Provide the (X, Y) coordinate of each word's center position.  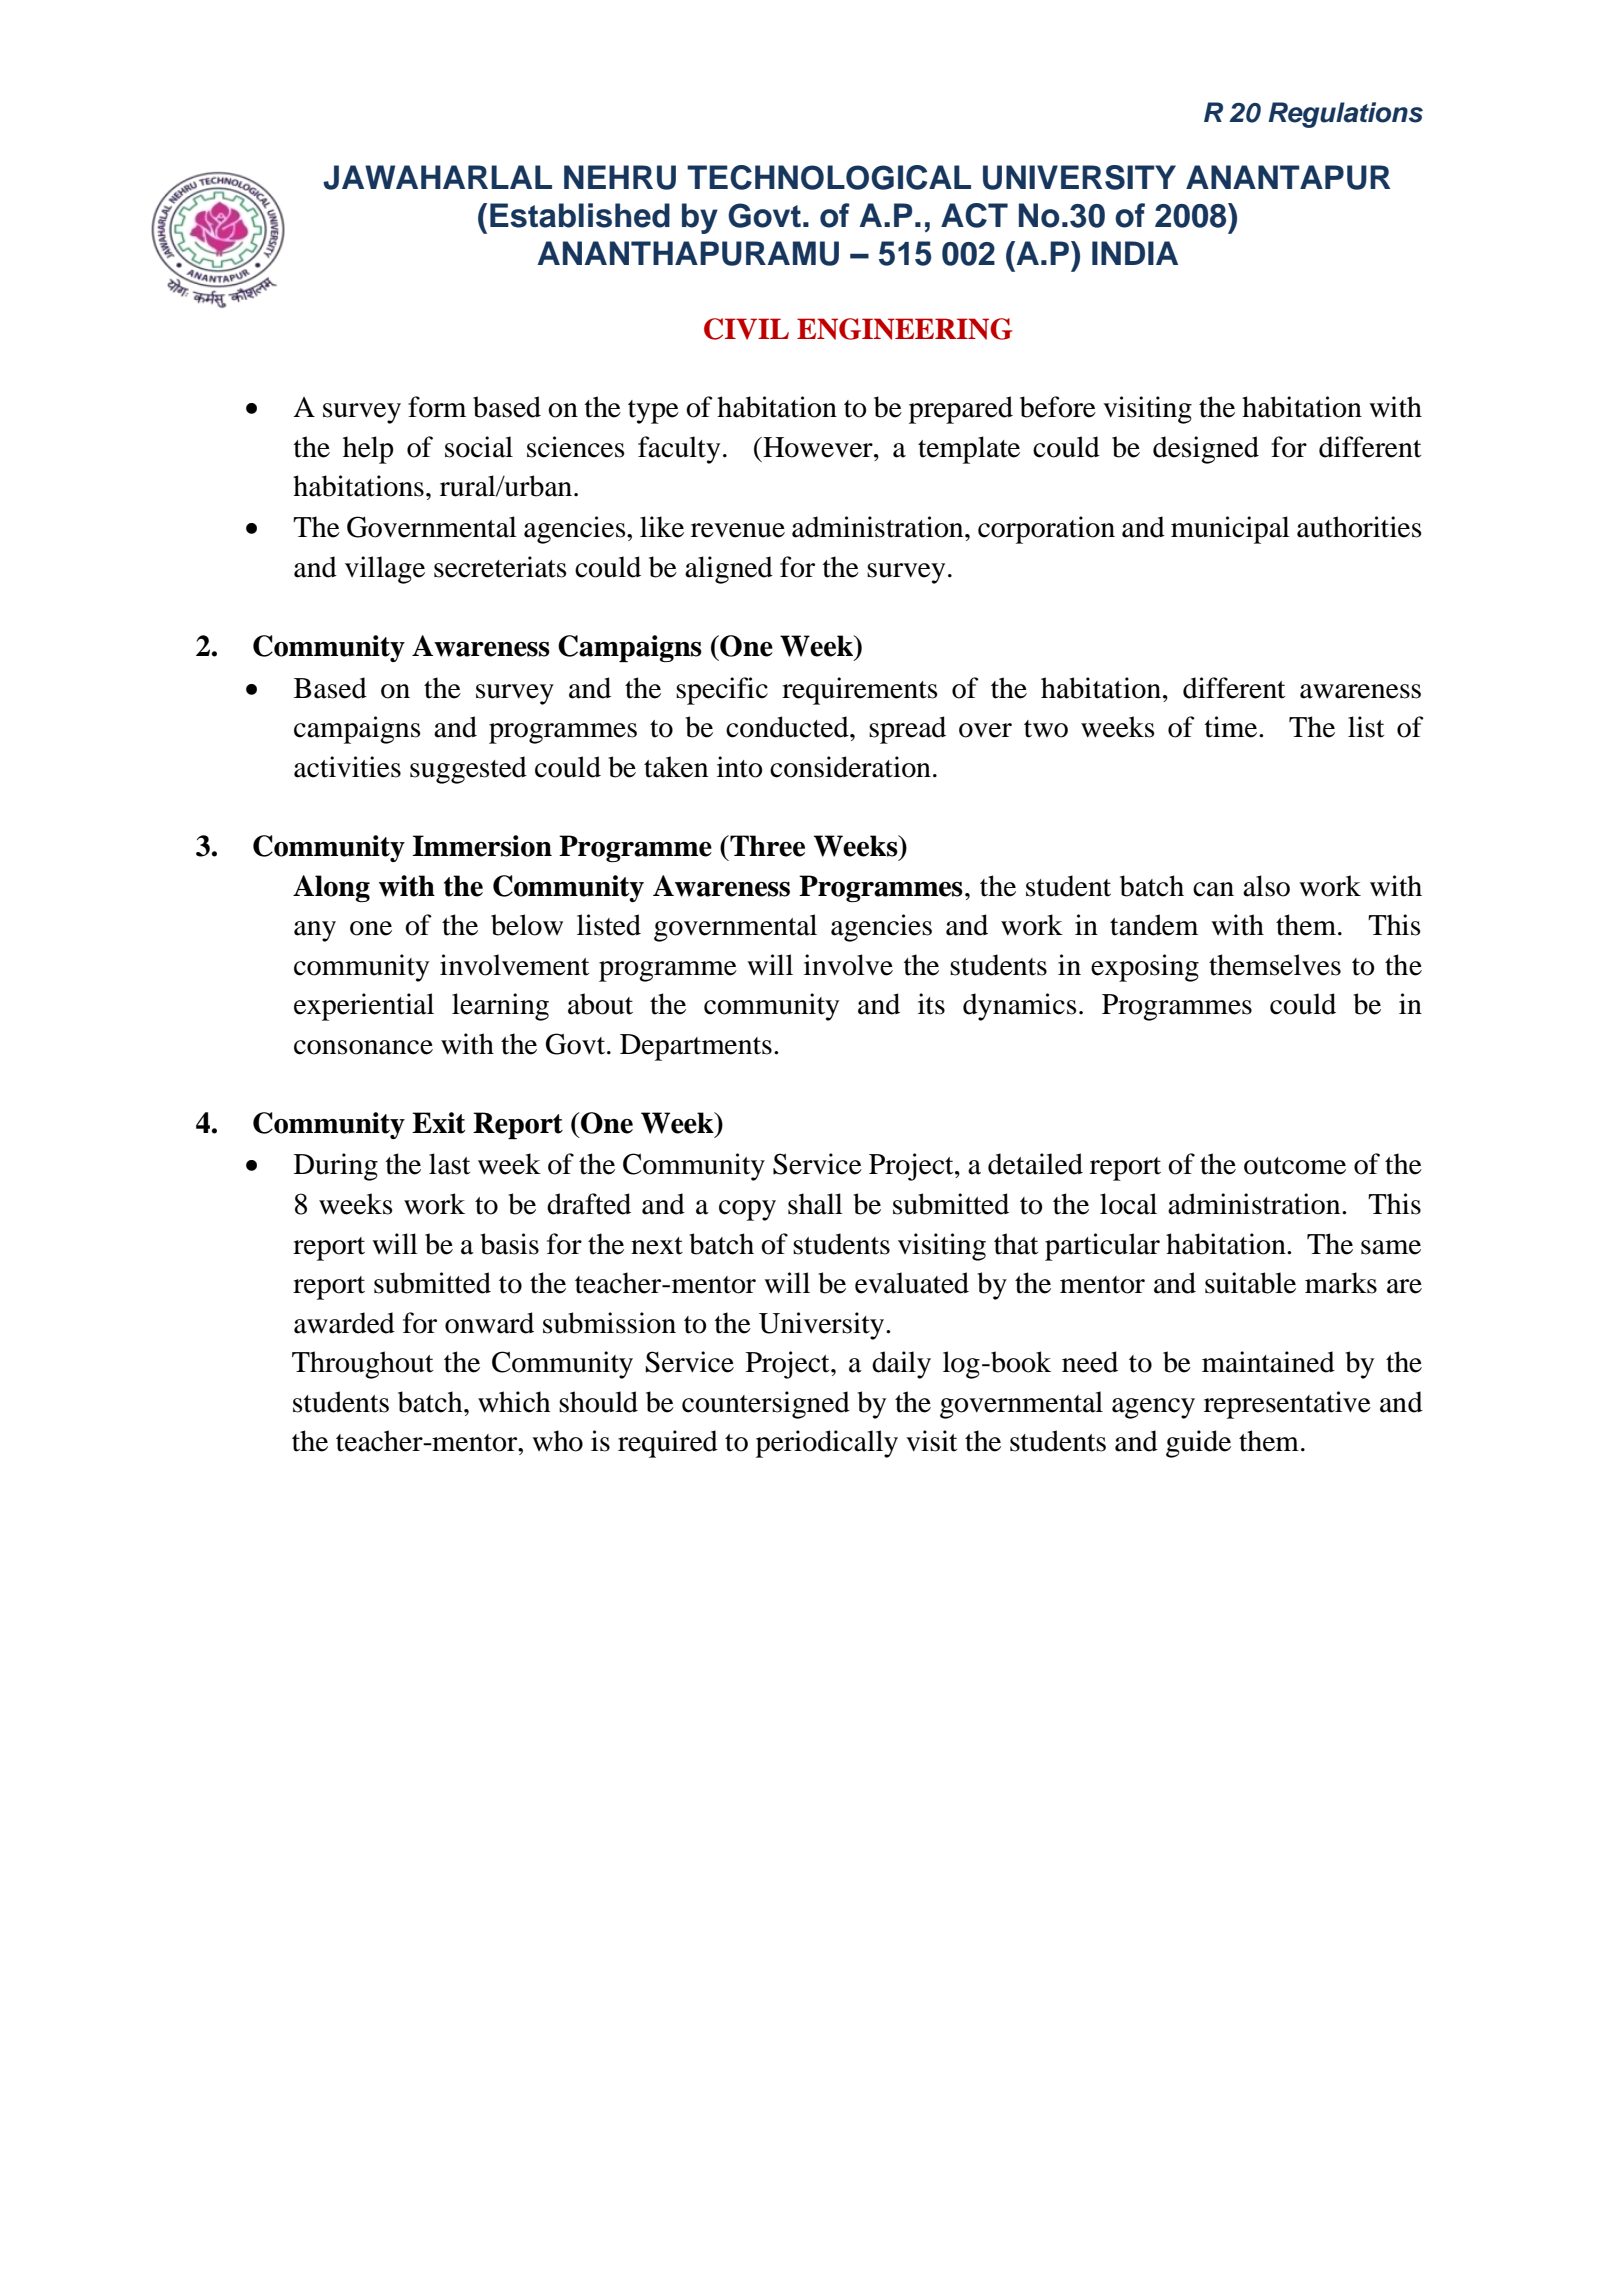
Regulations (1345, 115)
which (514, 1402)
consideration (850, 767)
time (1232, 727)
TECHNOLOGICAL (829, 177)
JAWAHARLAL (437, 177)
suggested (468, 770)
